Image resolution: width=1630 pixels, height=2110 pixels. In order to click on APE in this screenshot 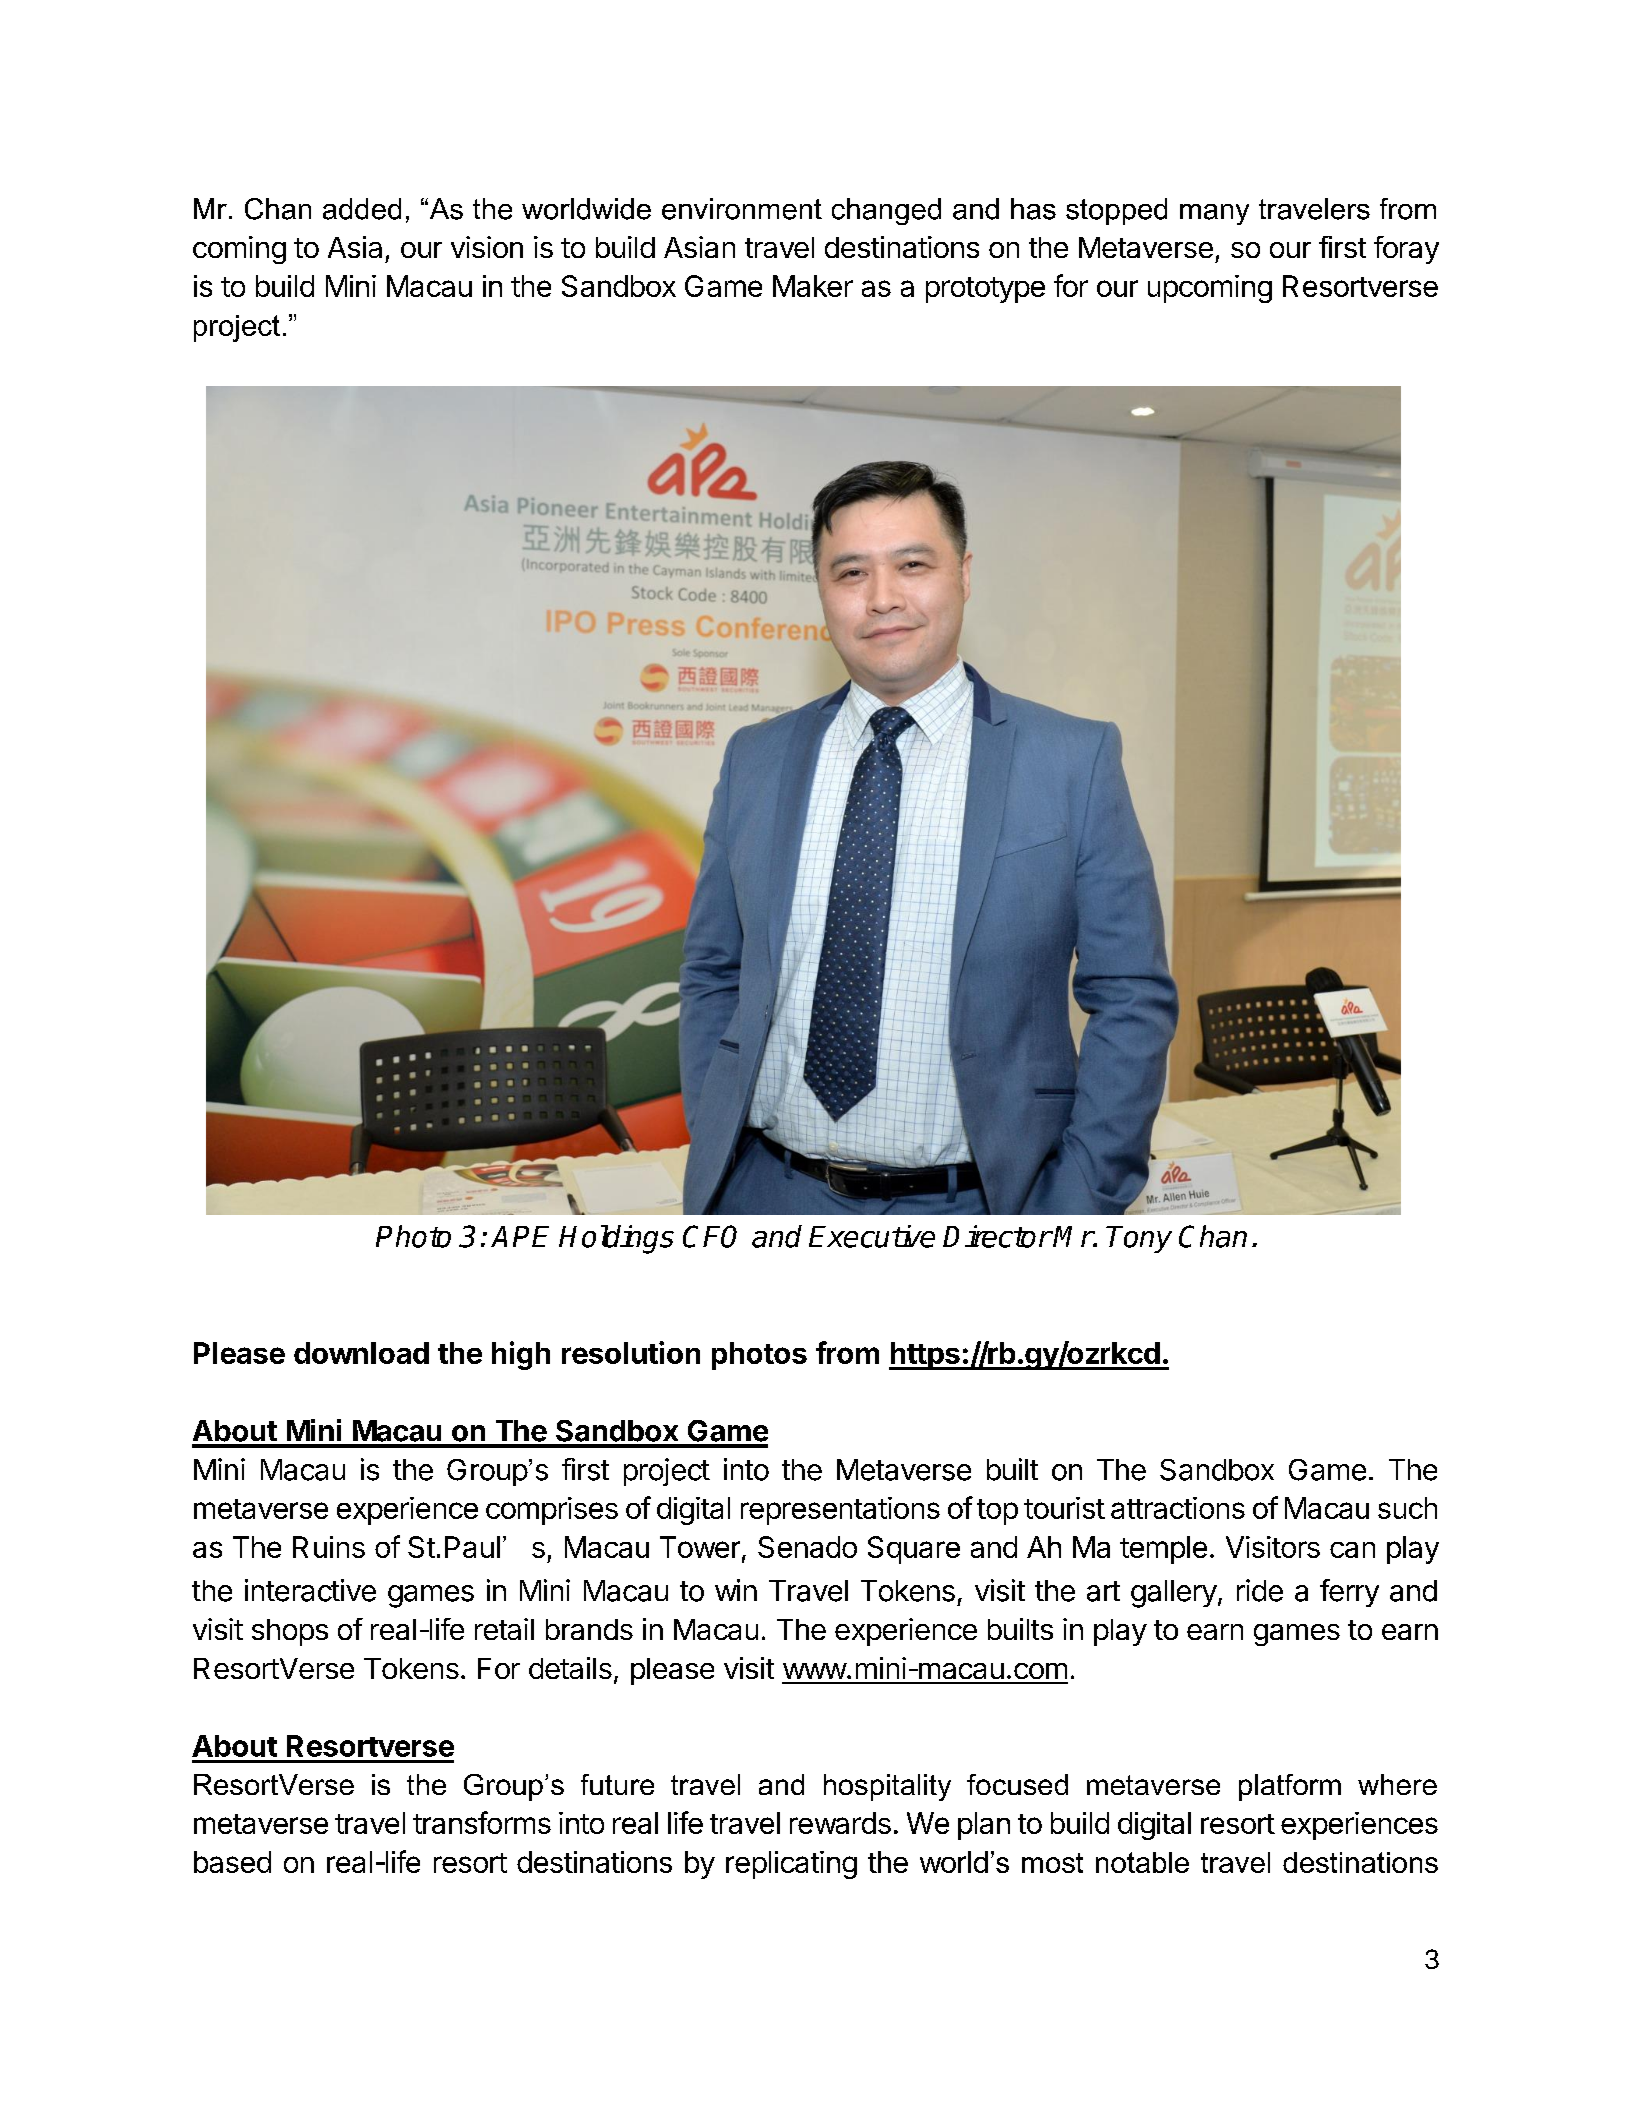, I will do `click(520, 1236)`.
